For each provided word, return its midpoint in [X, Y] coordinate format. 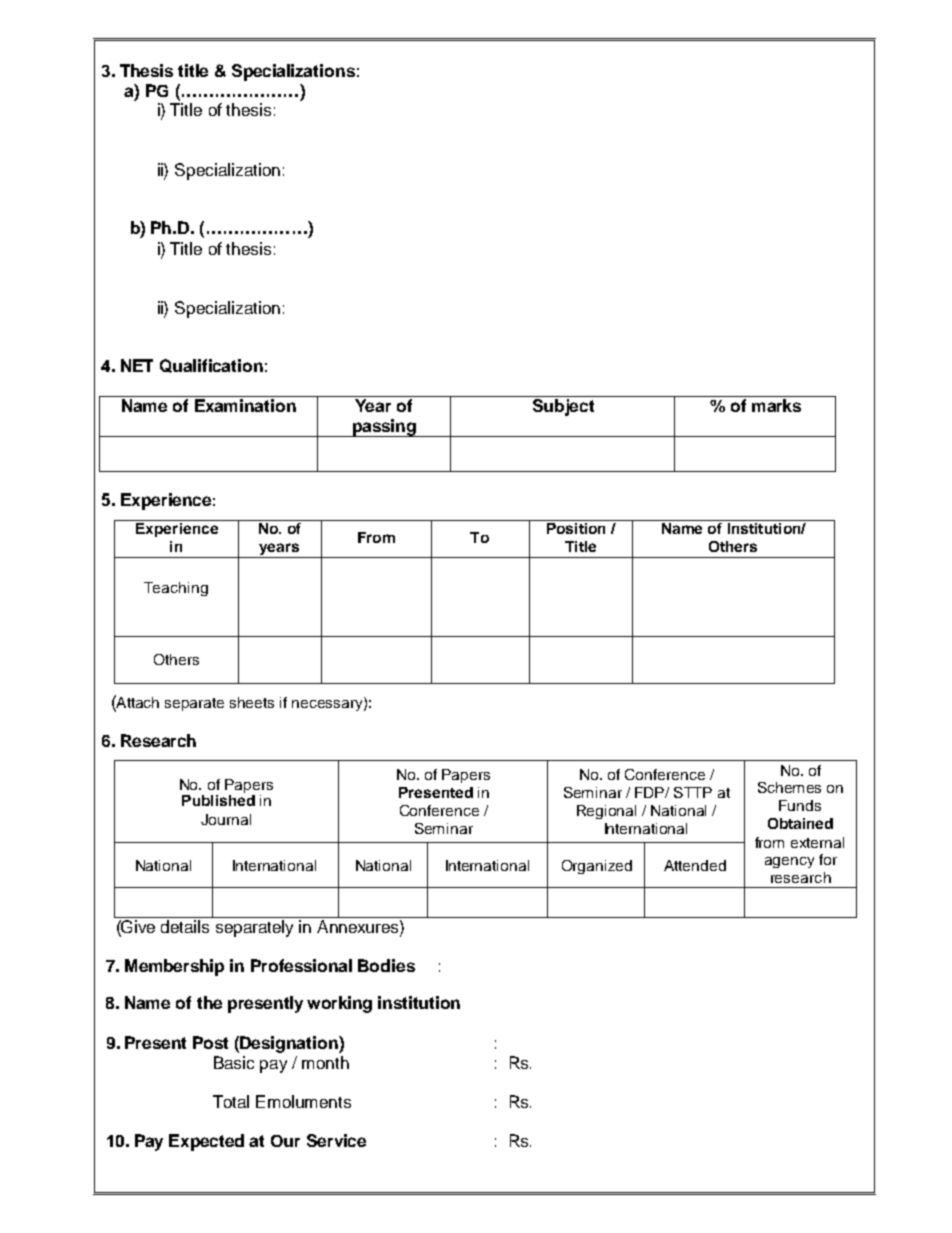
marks [776, 405]
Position [576, 528]
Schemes [789, 787]
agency [789, 862]
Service [336, 1140]
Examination [245, 405]
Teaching [176, 589]
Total [231, 1101]
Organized [597, 867]
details [185, 926]
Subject [563, 407]
